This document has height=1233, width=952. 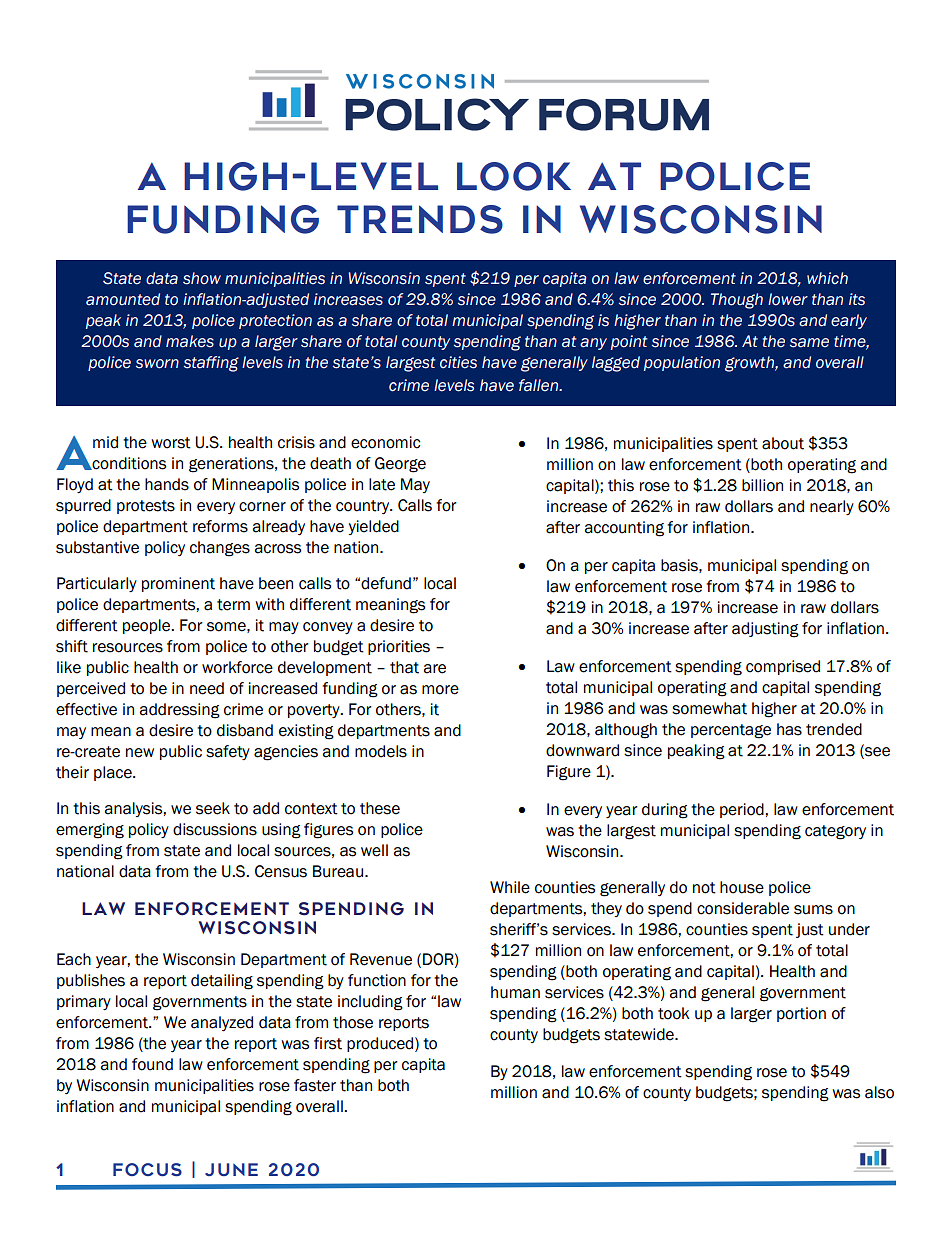 I want to click on need, so click(x=207, y=688).
